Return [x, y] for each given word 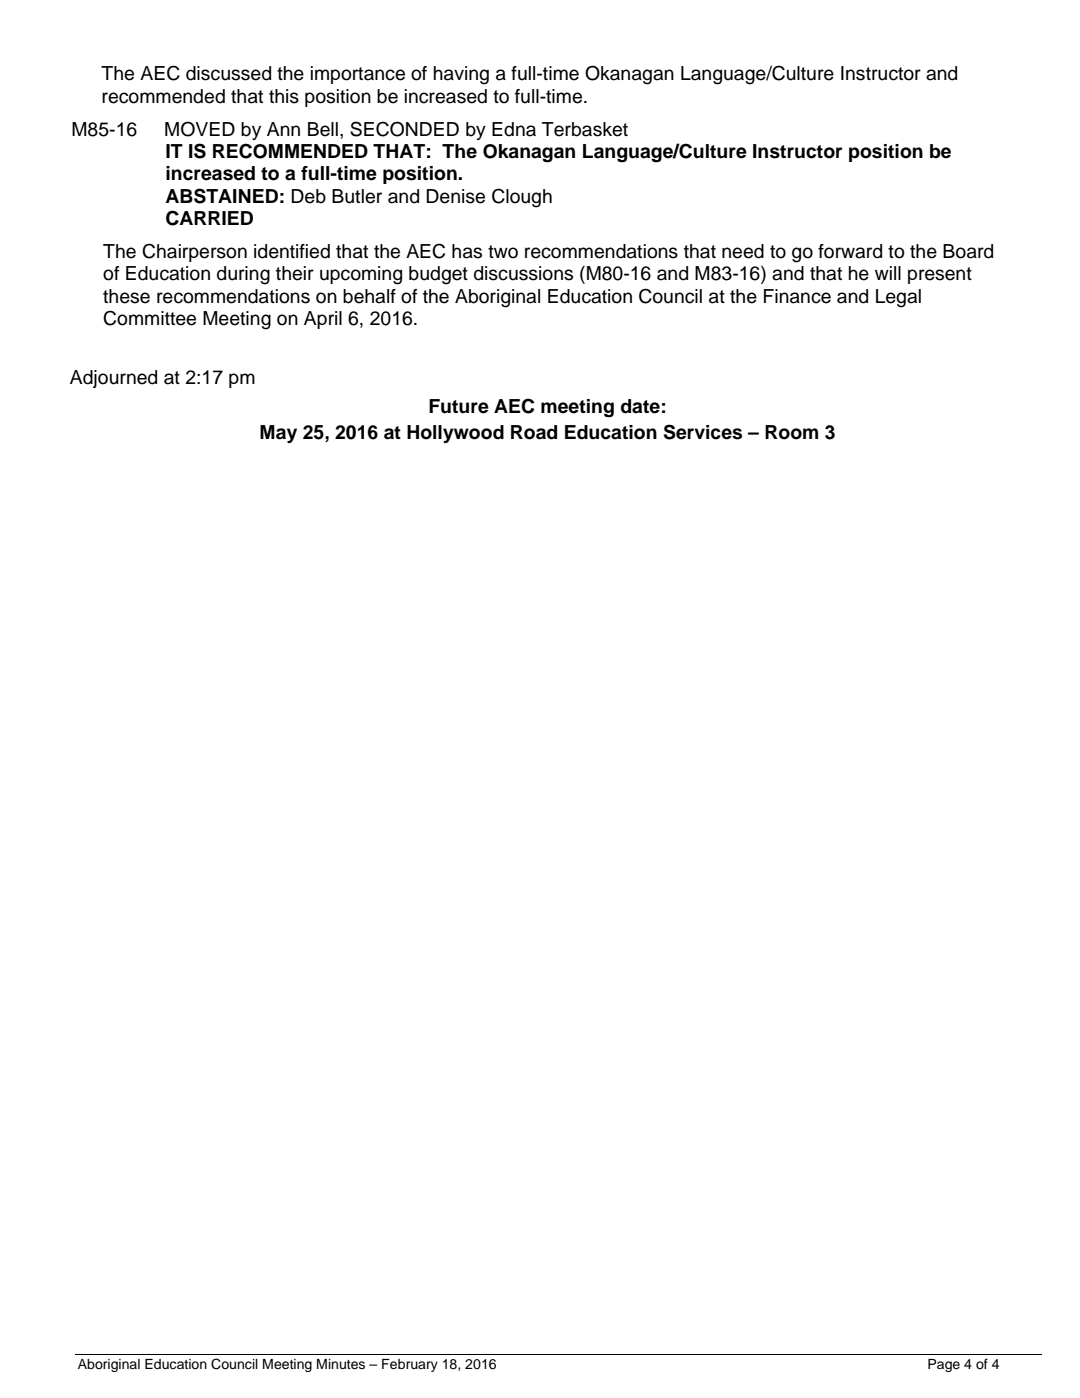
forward [850, 251]
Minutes [341, 1364]
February [410, 1365]
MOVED [200, 129]
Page [944, 1365]
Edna [514, 129]
